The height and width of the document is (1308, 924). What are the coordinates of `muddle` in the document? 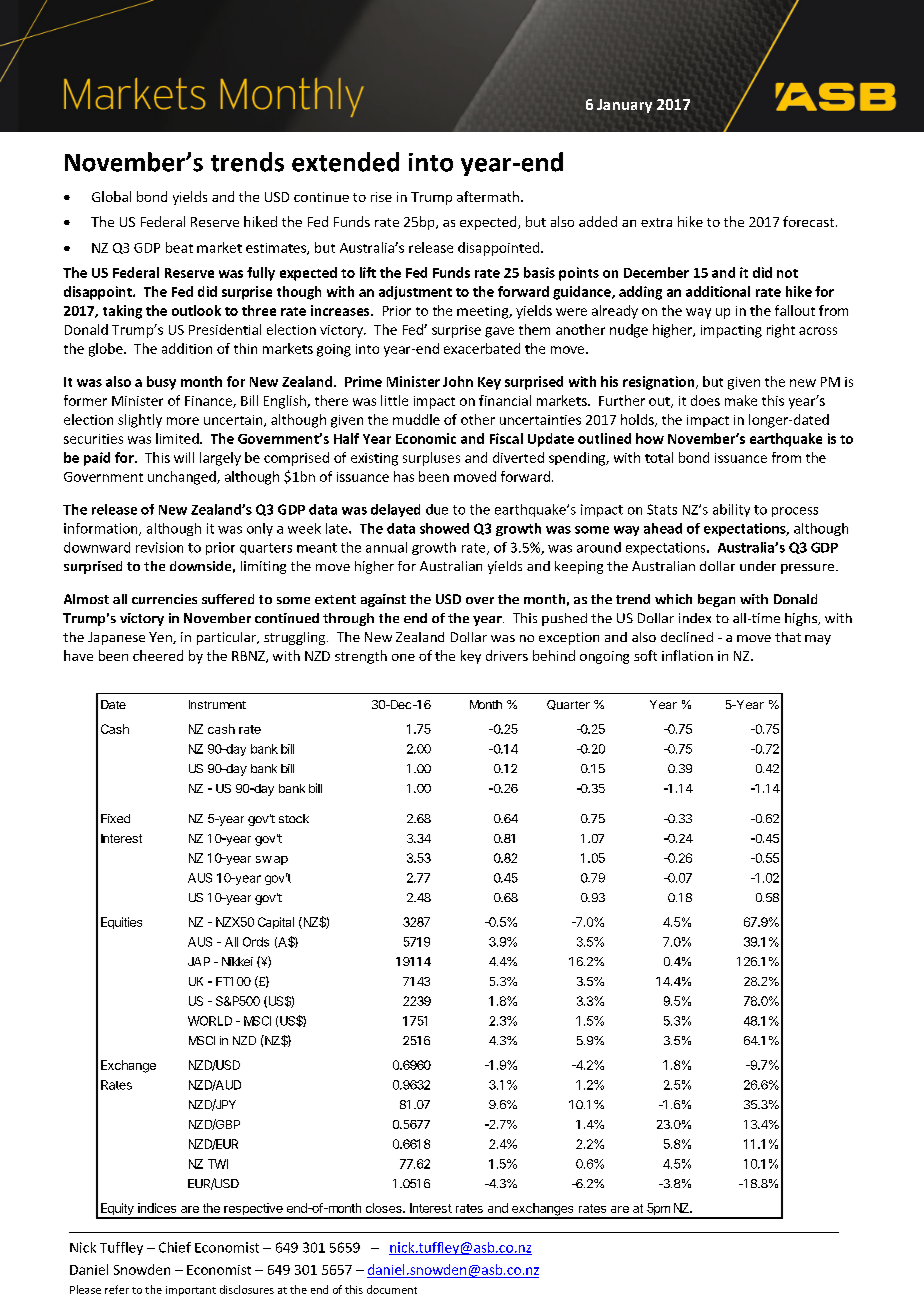 It's located at (416, 419).
